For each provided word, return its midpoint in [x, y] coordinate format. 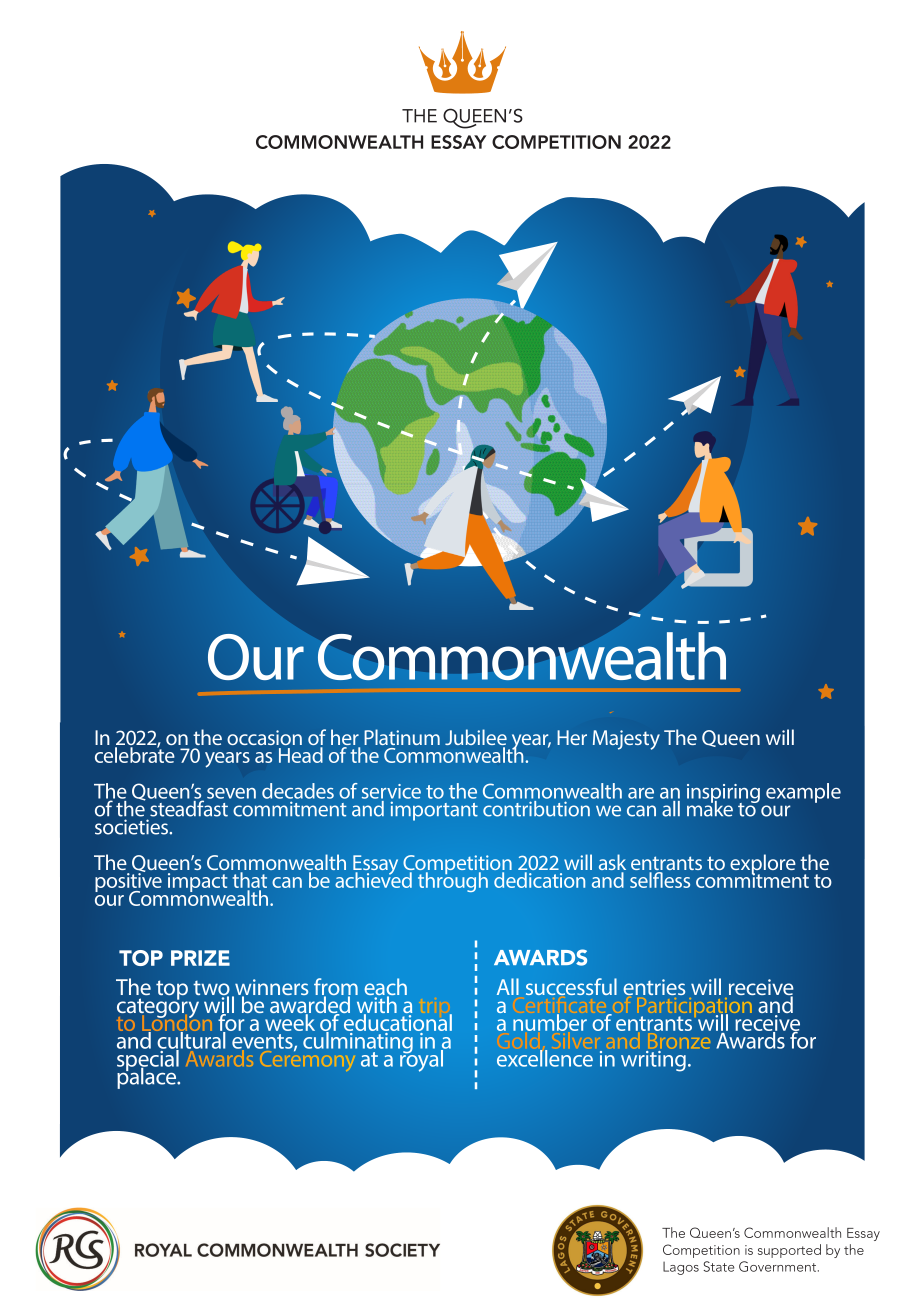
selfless [660, 880]
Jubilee [476, 738]
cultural [192, 1040]
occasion [264, 737]
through [453, 881]
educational [397, 1023]
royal [422, 1060]
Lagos [681, 1268]
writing [653, 1061]
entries [654, 987]
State [718, 1266]
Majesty [626, 740]
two [211, 989]
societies [133, 827]
